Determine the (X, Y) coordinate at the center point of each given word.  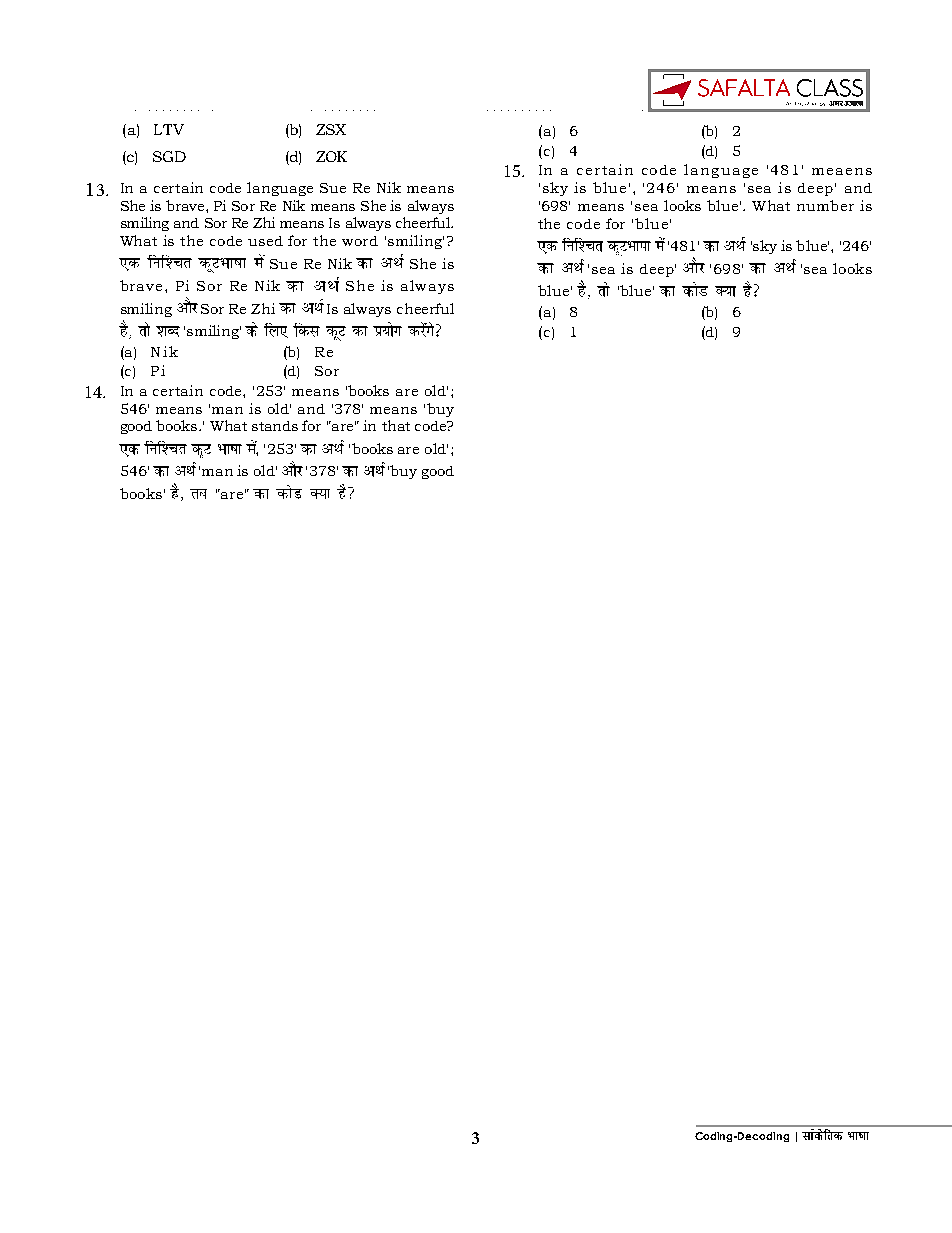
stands (275, 426)
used (265, 241)
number (825, 205)
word (360, 241)
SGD (169, 156)
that (396, 425)
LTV (169, 129)
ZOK (331, 156)
